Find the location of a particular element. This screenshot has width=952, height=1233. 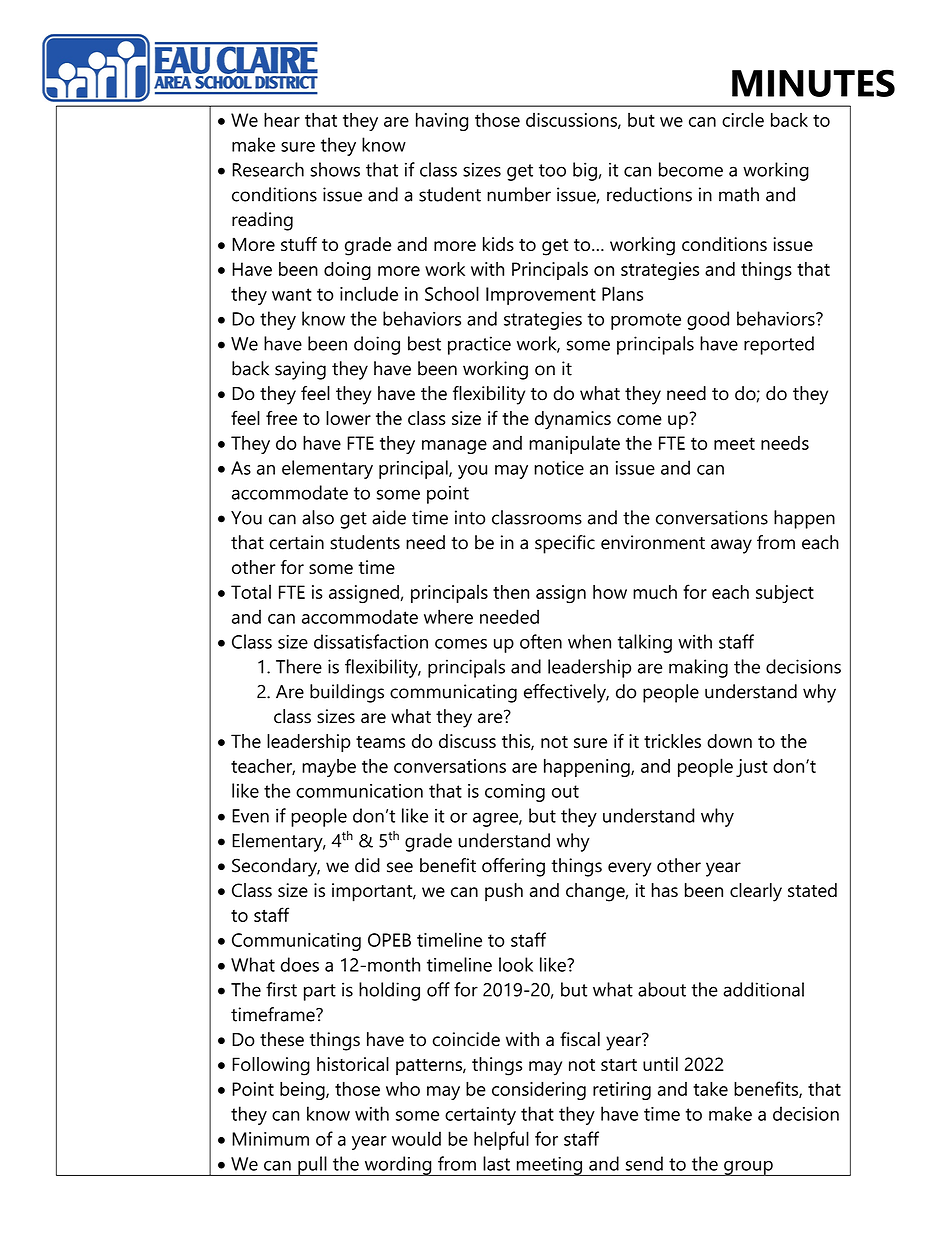

often is located at coordinates (541, 641).
